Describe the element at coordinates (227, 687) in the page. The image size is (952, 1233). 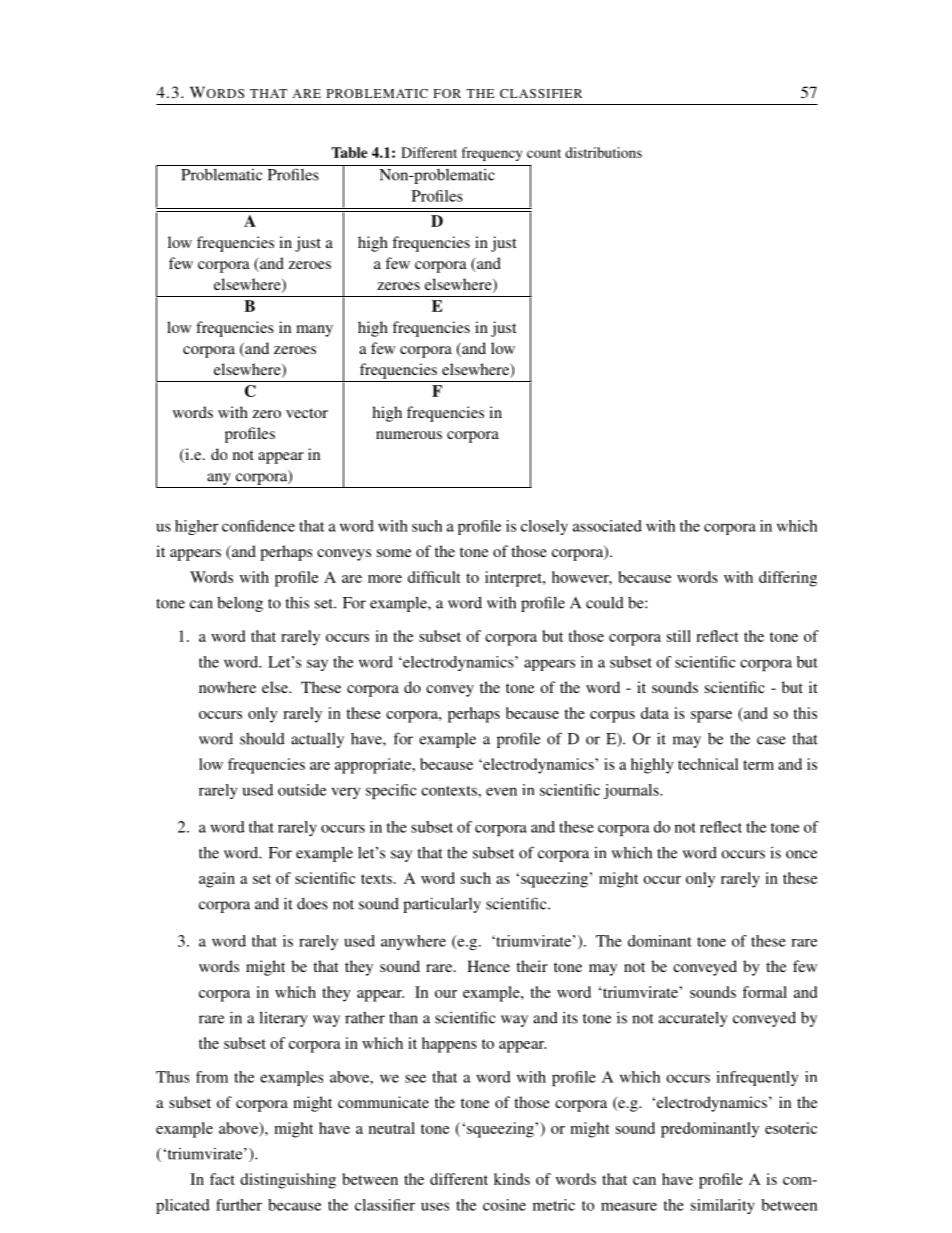
I see `nowhere` at that location.
